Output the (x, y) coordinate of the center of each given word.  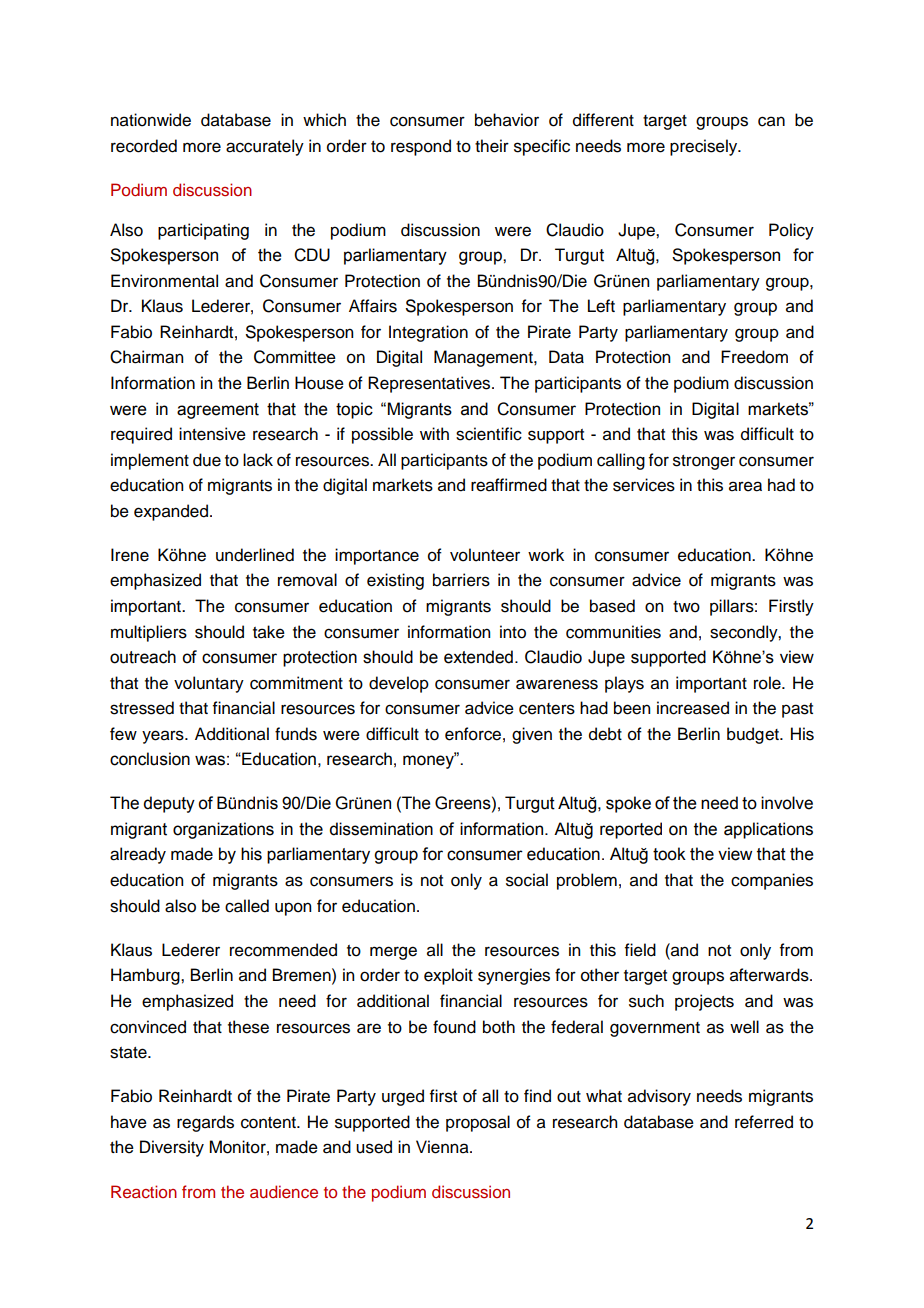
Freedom (754, 357)
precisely (705, 147)
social (527, 880)
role (768, 683)
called (247, 906)
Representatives (430, 384)
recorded (144, 146)
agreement (218, 411)
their (492, 146)
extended (478, 657)
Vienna (443, 1147)
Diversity (172, 1148)
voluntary (209, 684)
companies (772, 881)
